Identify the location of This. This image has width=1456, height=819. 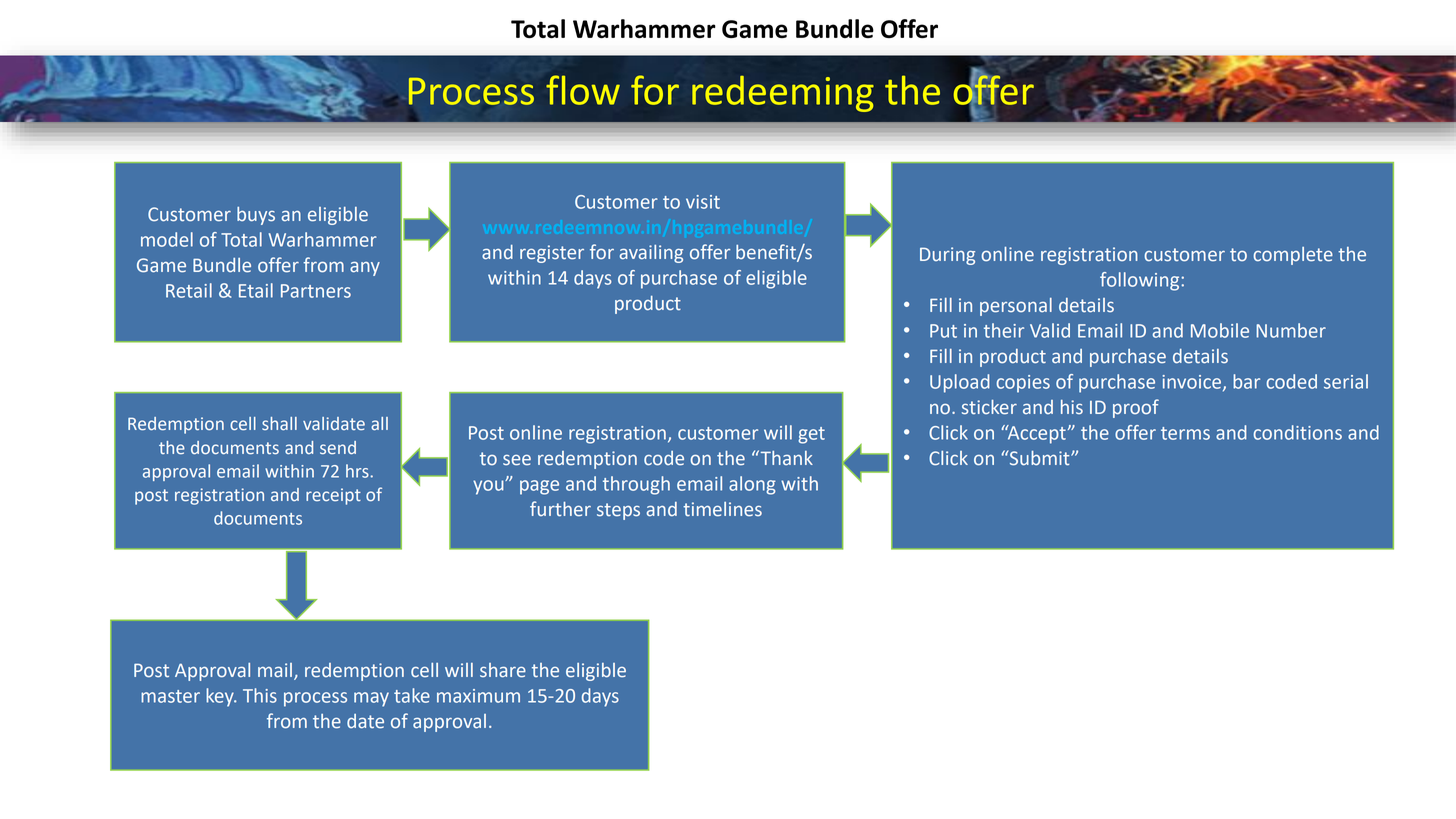
(260, 695).
